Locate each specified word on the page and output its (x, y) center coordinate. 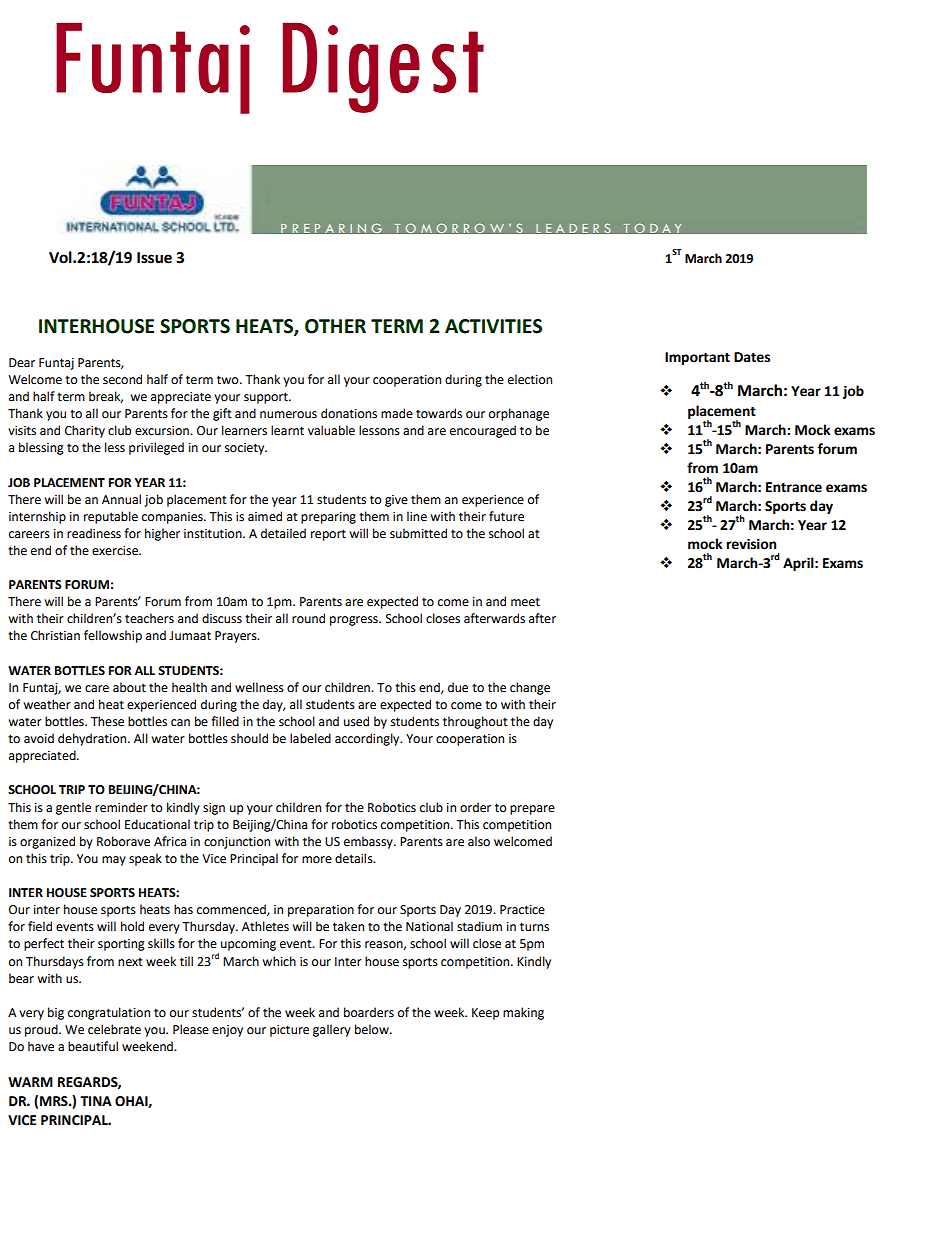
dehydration (93, 739)
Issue (154, 258)
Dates (752, 357)
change (530, 688)
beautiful (93, 1046)
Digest (383, 67)
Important (697, 358)
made (397, 413)
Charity (85, 431)
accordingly (368, 739)
